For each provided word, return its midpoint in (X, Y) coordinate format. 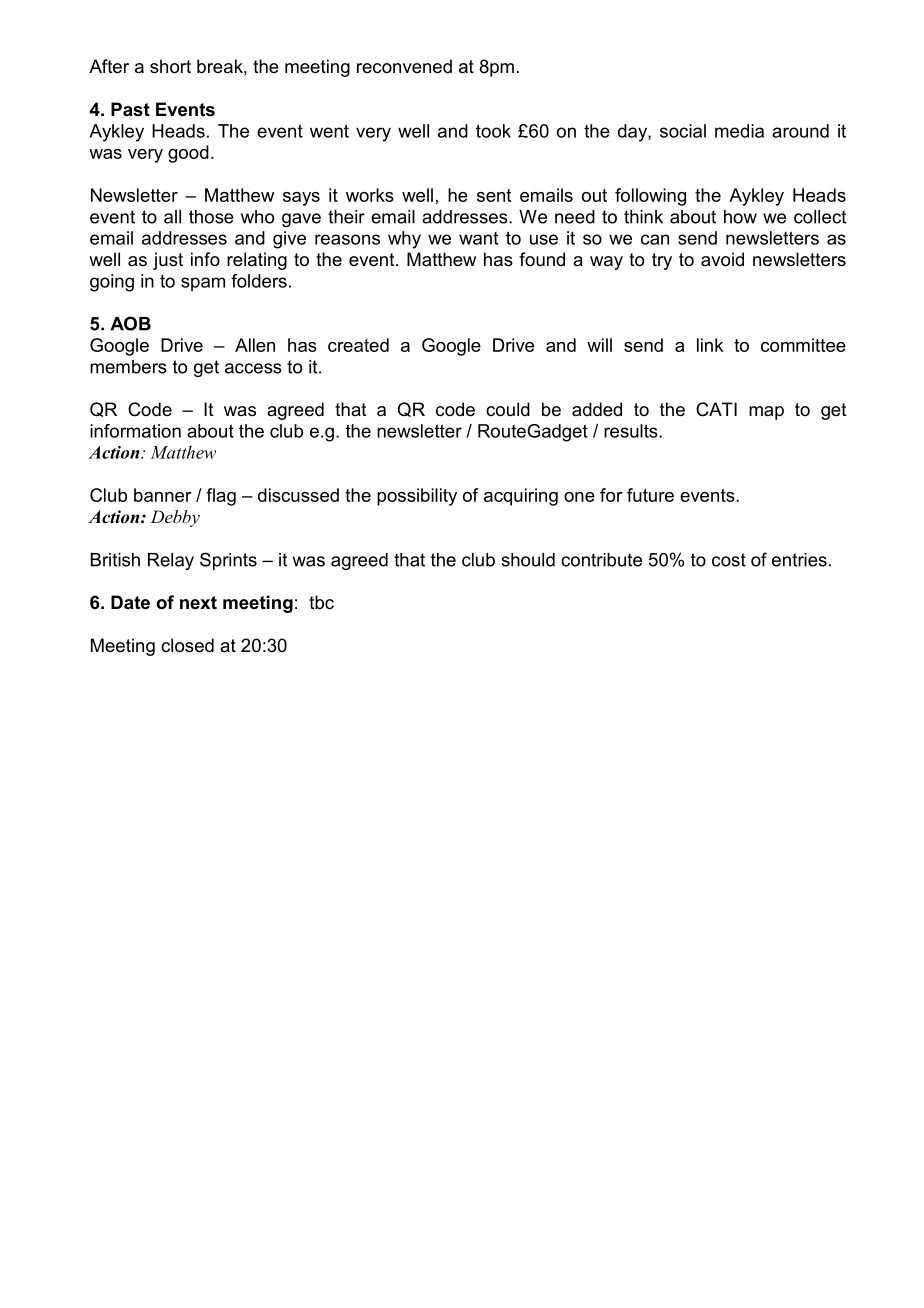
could (508, 409)
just (168, 261)
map (766, 413)
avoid (722, 259)
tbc (321, 602)
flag (221, 497)
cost (729, 560)
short (170, 66)
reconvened (404, 66)
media (739, 131)
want (478, 238)
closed (187, 645)
